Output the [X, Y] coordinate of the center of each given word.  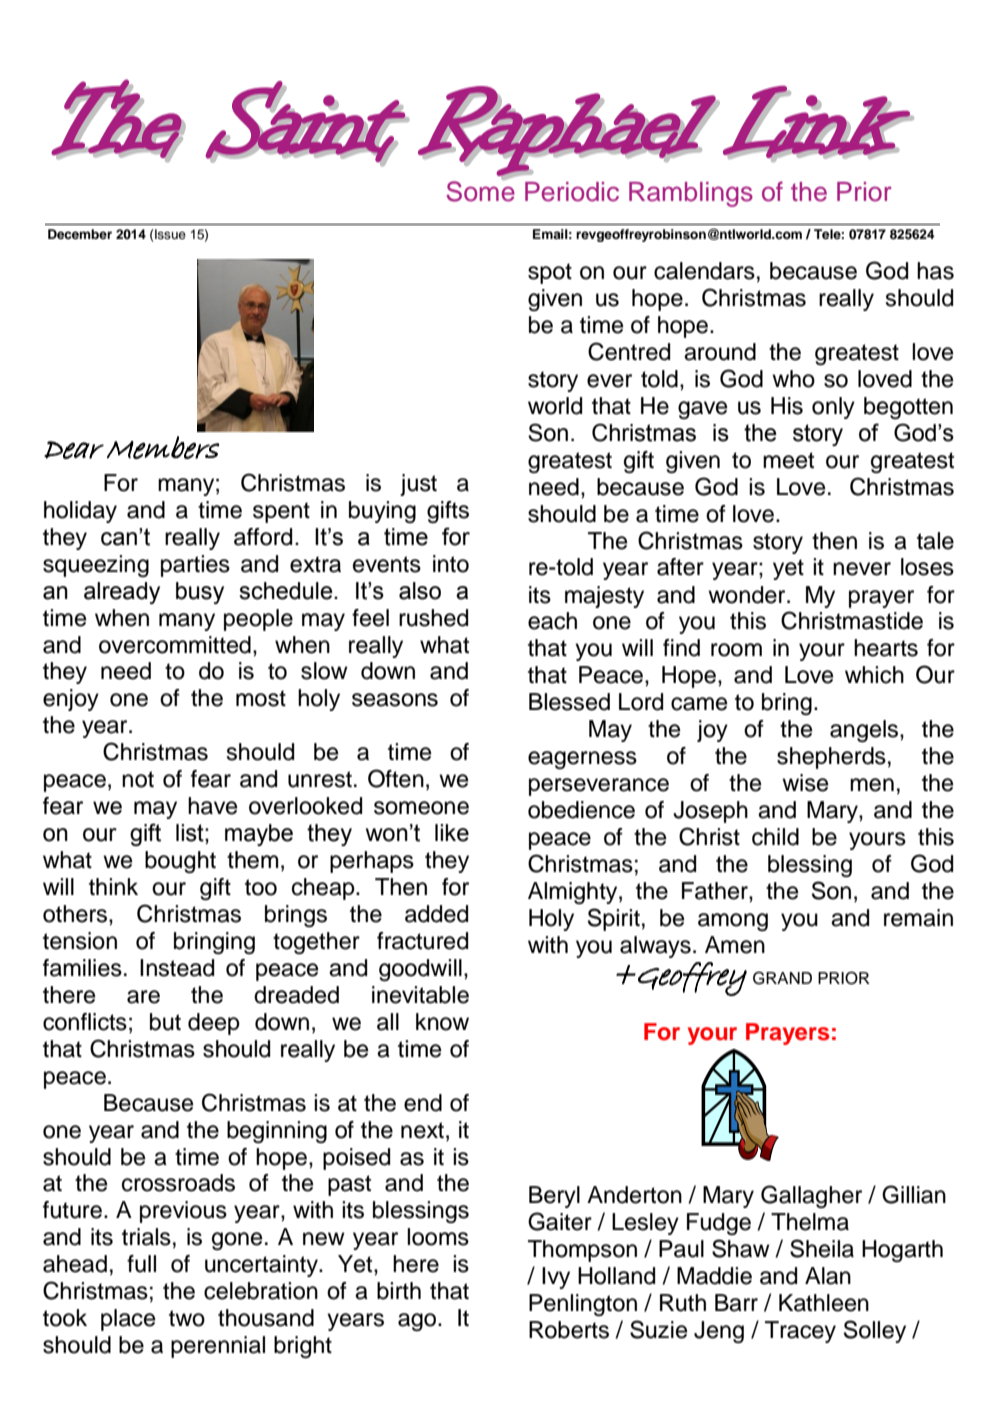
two [187, 1318]
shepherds [831, 758]
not [138, 779]
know [442, 1022]
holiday [80, 512]
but [165, 1022]
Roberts [569, 1330]
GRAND [782, 978]
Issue [169, 234]
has [935, 271]
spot [550, 273]
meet [788, 460]
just [418, 485]
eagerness [582, 760]
